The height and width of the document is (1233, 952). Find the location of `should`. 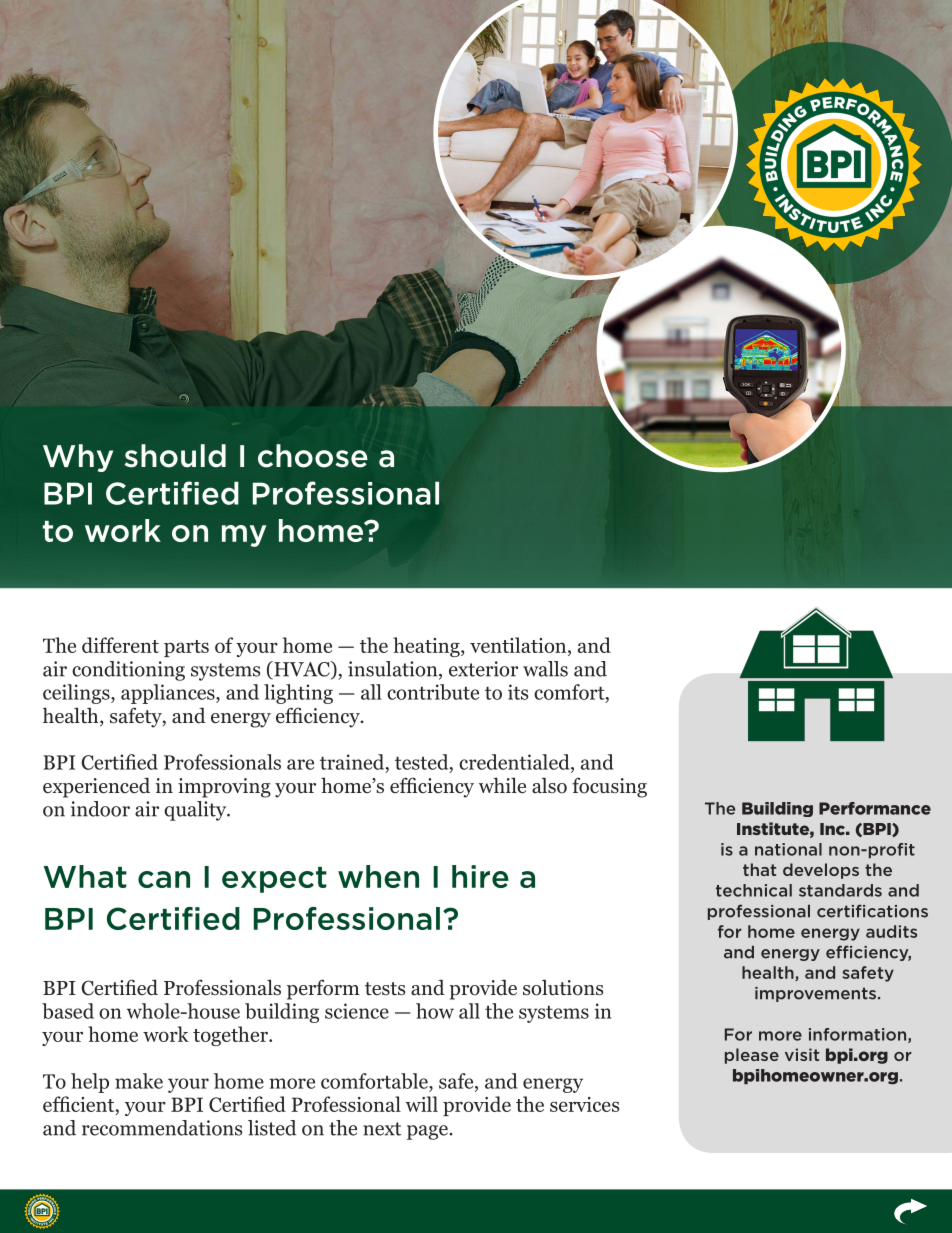

should is located at coordinates (175, 456).
